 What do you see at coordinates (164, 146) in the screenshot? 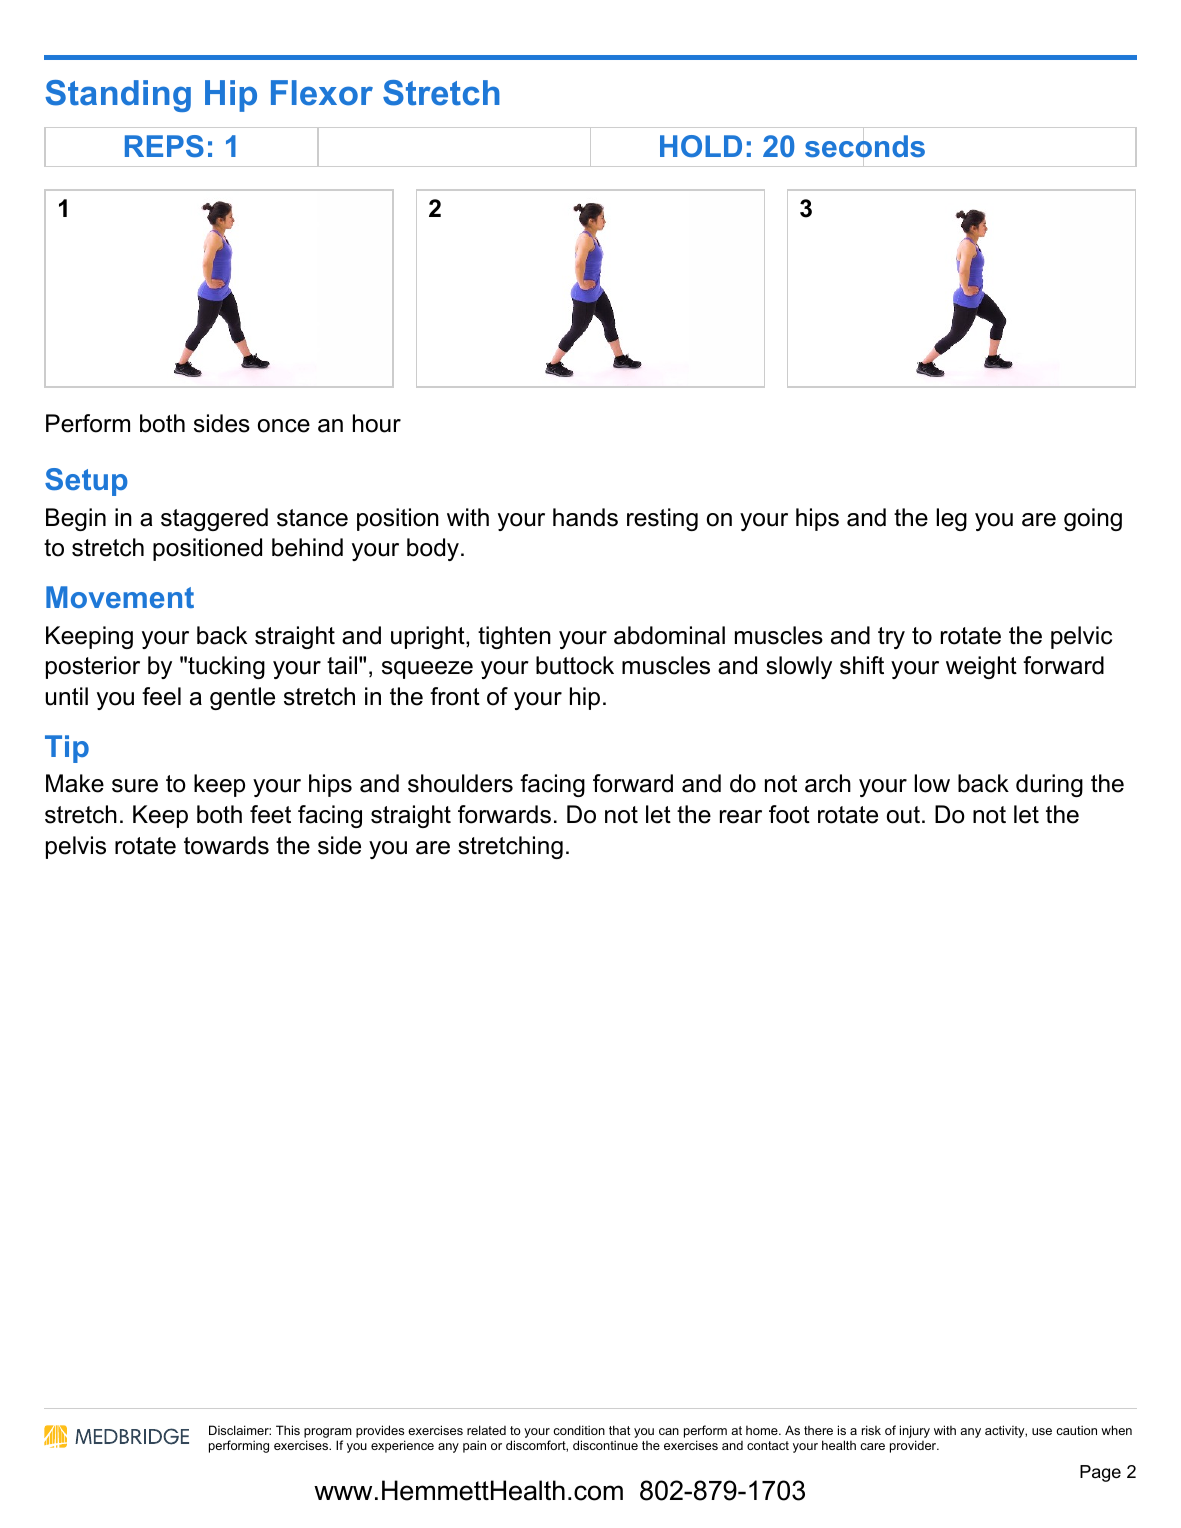
I see `REPS` at bounding box center [164, 146].
